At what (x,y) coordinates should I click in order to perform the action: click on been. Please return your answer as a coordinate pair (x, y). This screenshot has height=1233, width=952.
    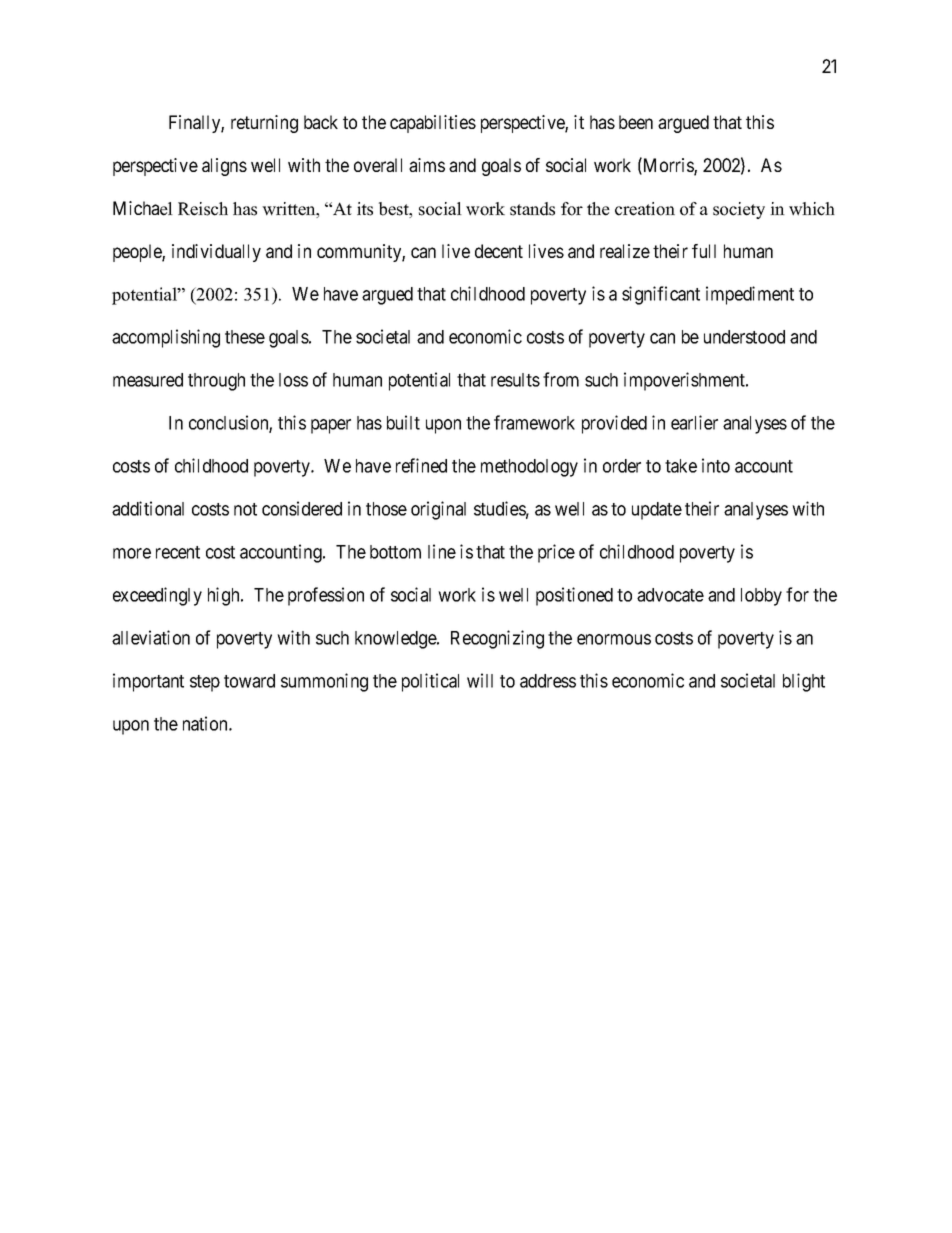
    Looking at the image, I should click on (636, 122).
